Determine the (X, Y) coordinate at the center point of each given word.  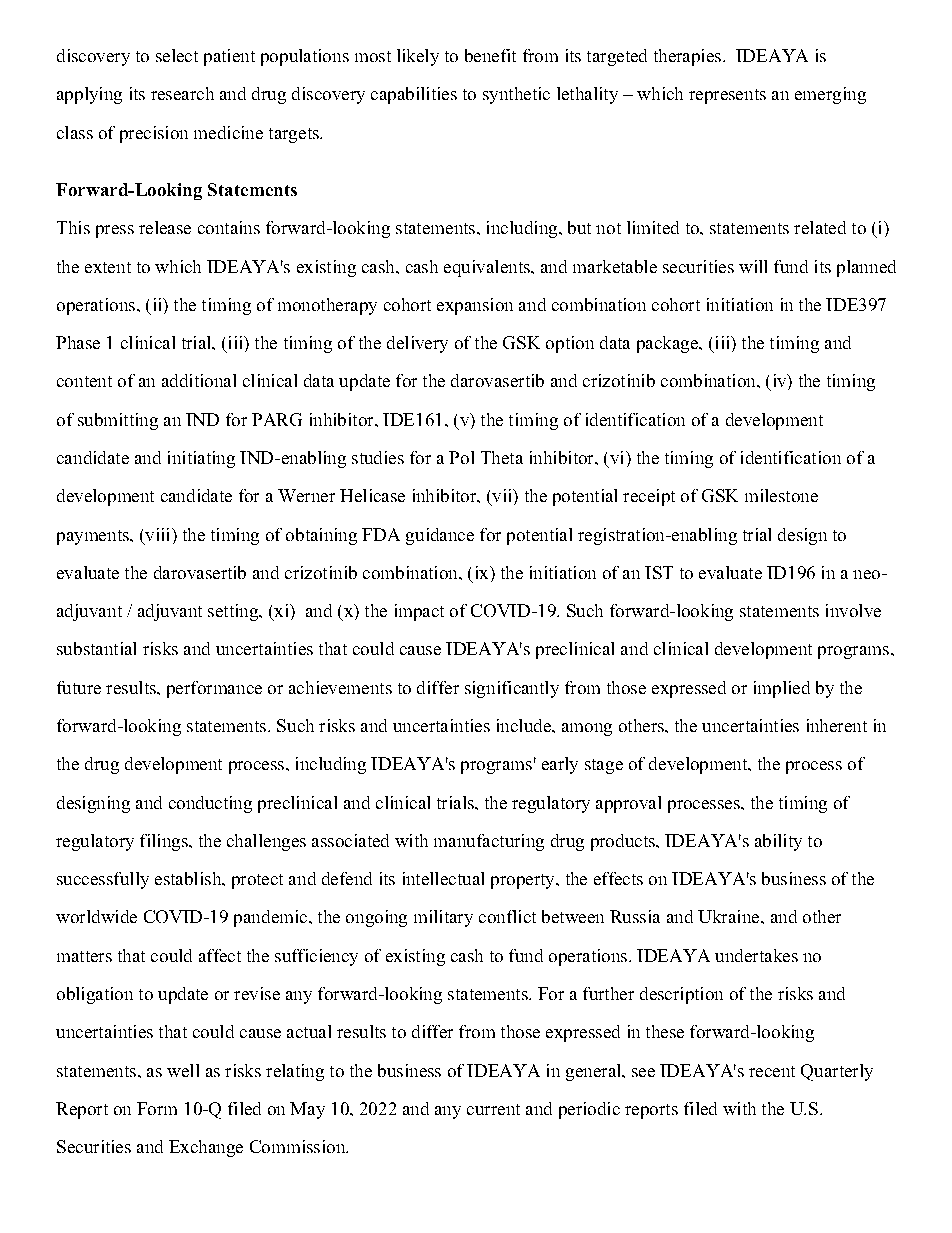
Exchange (206, 1148)
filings (165, 842)
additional (199, 380)
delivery (417, 344)
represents (727, 96)
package (668, 344)
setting (234, 612)
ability (778, 842)
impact (419, 612)
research (182, 93)
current (493, 1109)
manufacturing (489, 842)
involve (853, 610)
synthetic (516, 95)
